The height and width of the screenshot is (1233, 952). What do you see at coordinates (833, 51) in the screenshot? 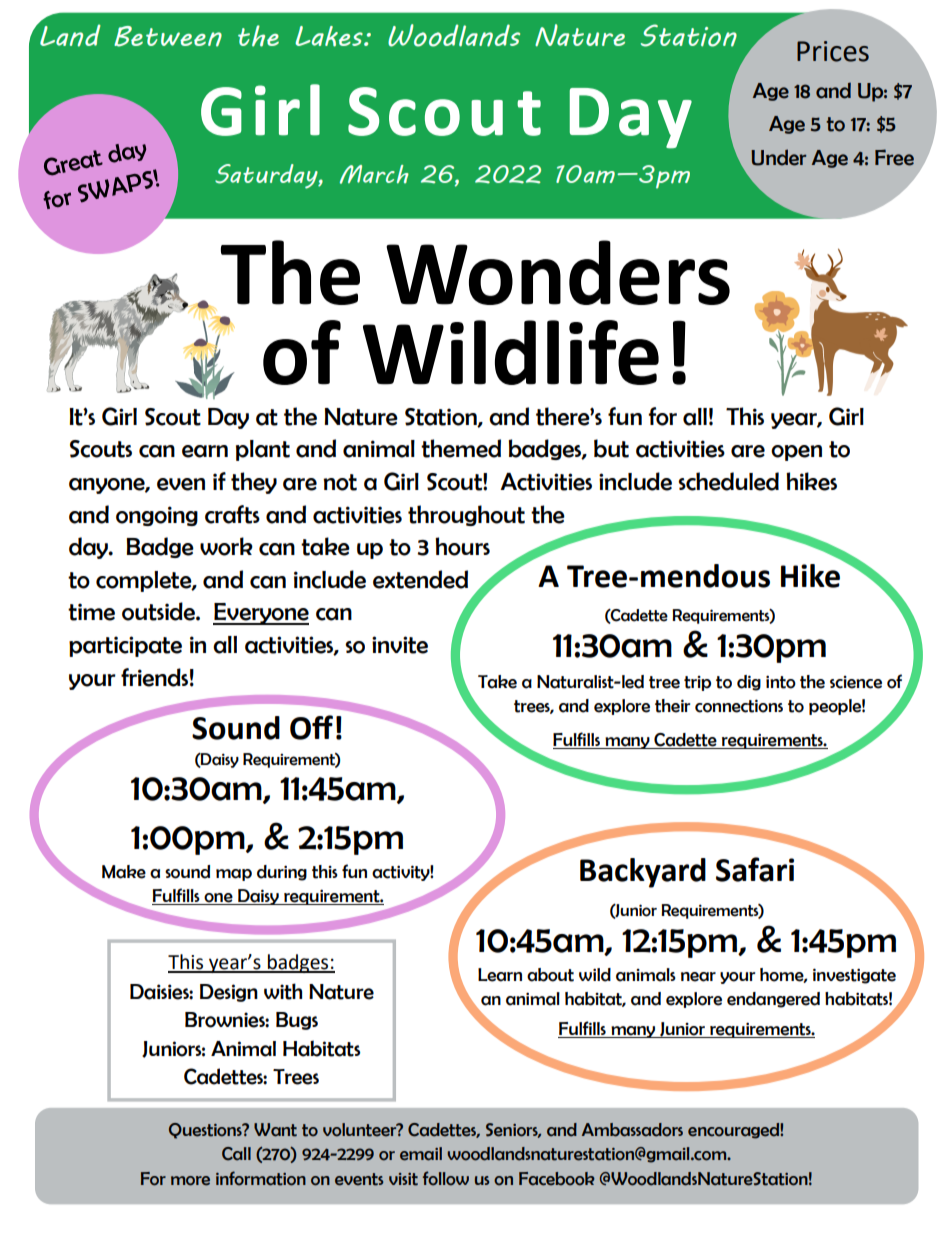
I see `Prices` at bounding box center [833, 51].
